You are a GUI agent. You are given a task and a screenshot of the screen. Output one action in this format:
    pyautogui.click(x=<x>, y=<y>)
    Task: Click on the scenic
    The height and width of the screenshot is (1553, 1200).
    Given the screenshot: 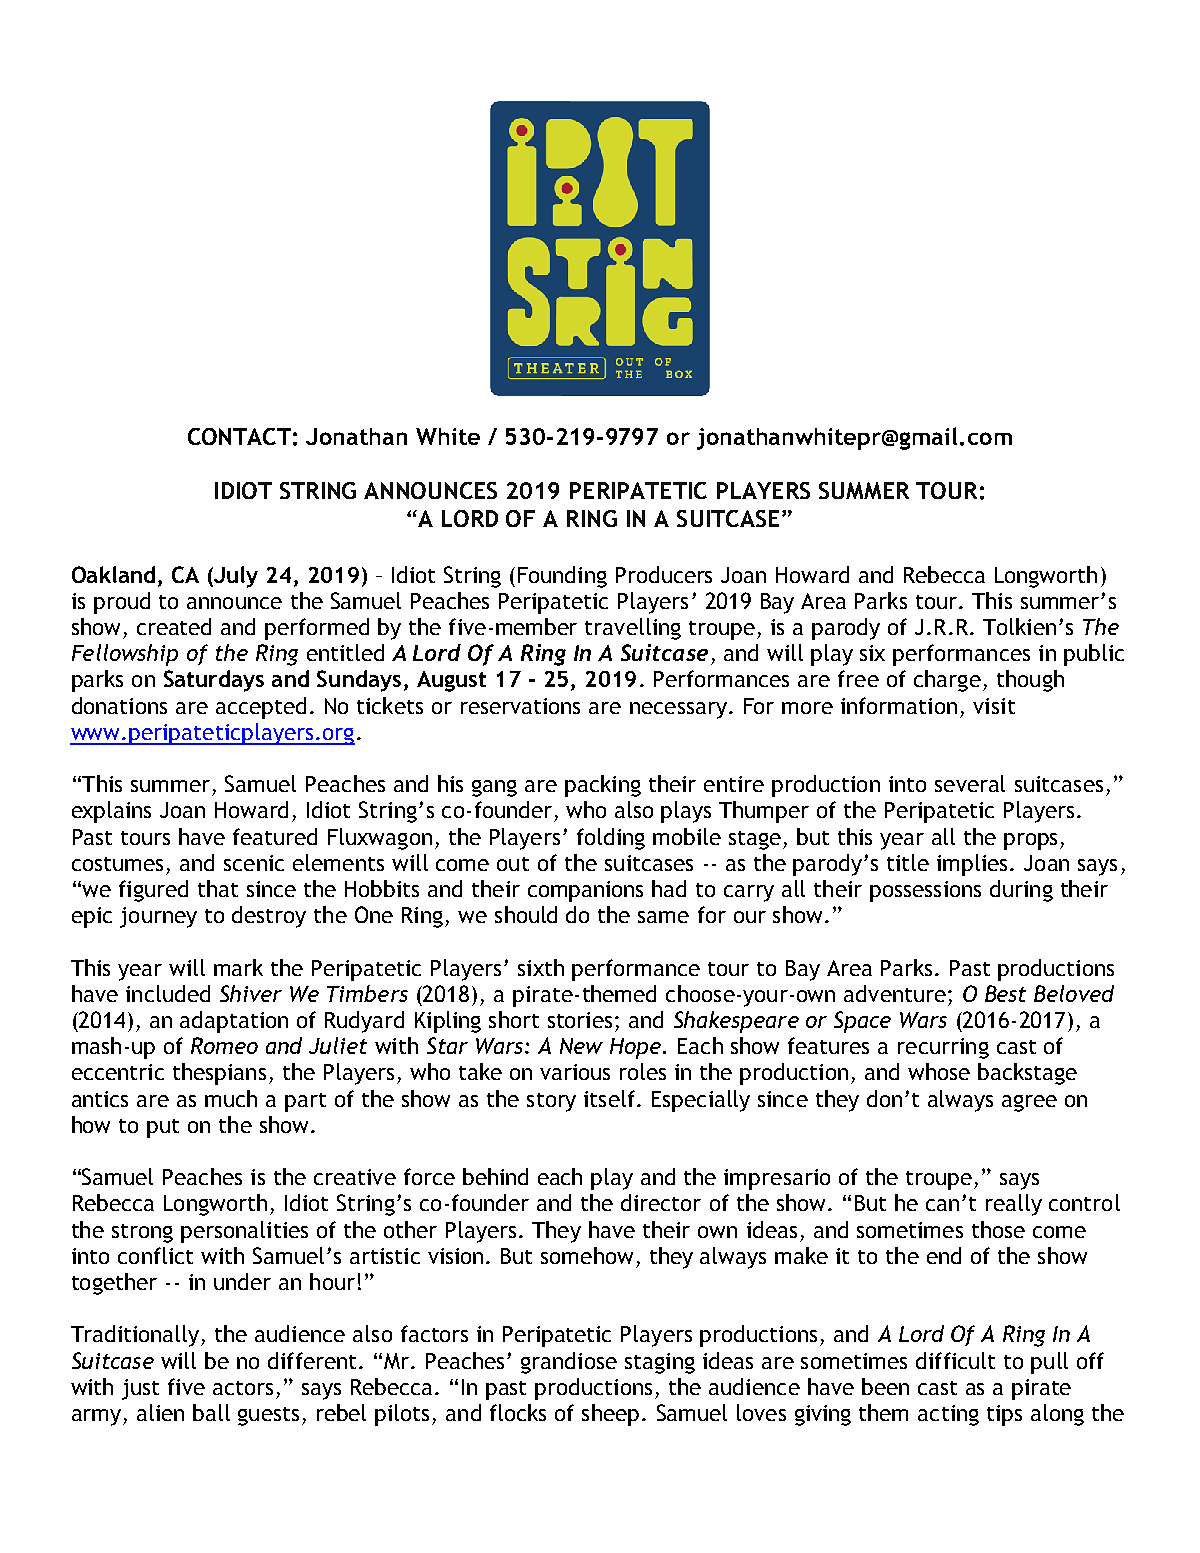 What is the action you would take?
    pyautogui.click(x=254, y=863)
